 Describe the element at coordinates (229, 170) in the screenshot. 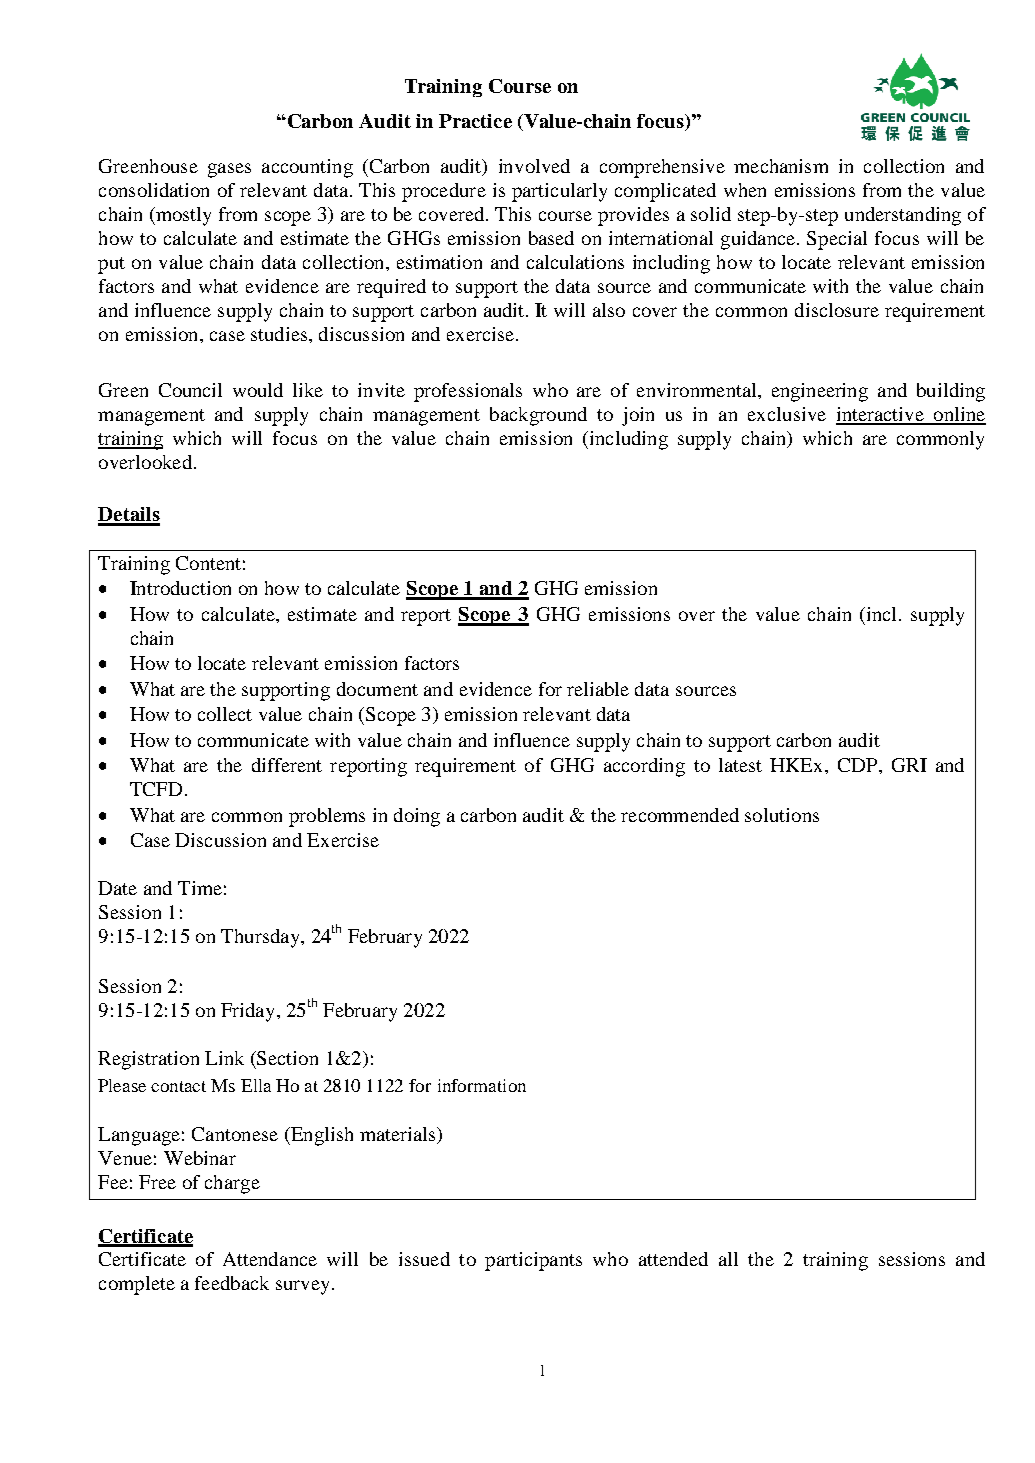

I see `gases` at that location.
